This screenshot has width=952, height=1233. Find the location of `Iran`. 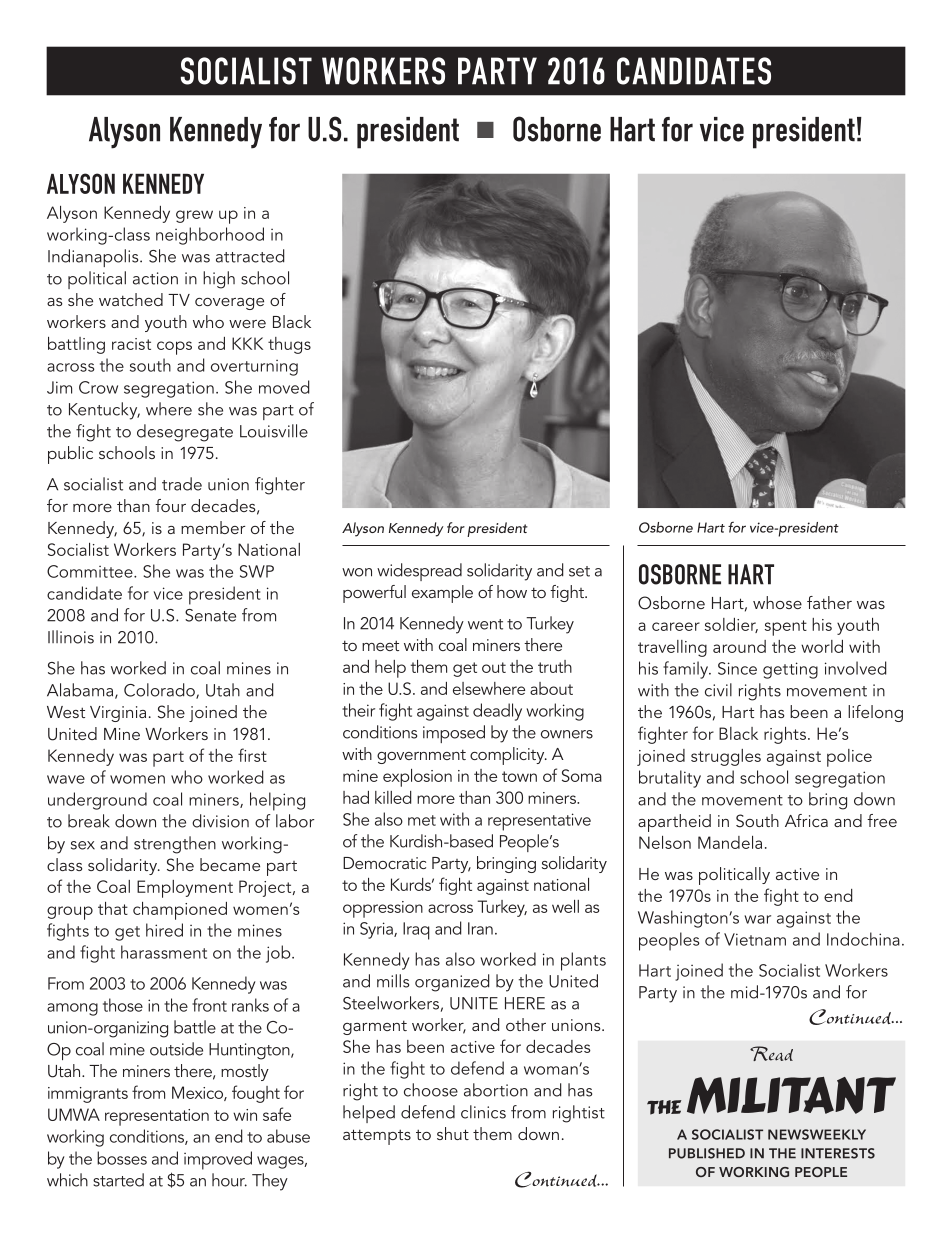

Iran is located at coordinates (480, 928).
